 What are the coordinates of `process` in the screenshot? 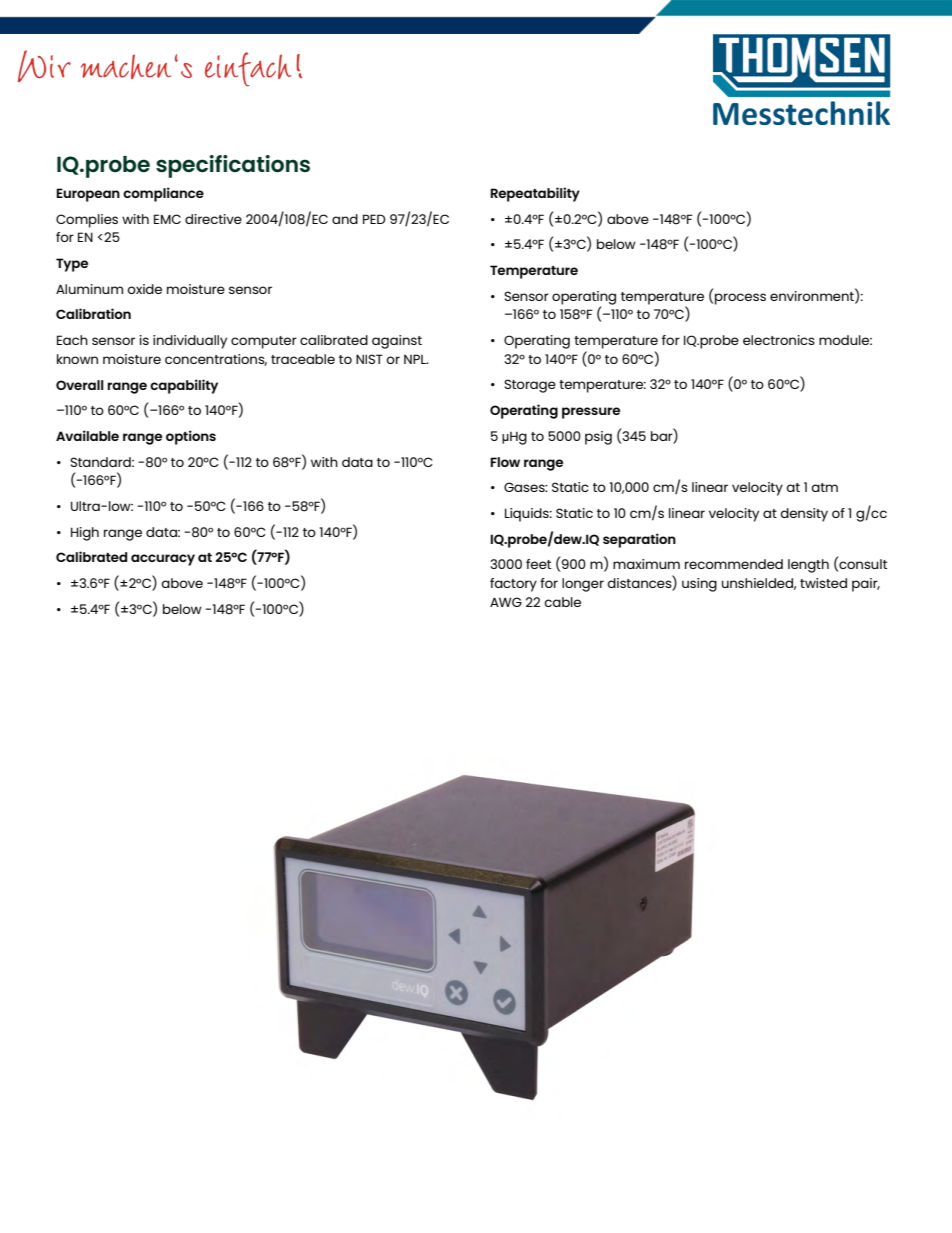 It's located at (740, 299).
